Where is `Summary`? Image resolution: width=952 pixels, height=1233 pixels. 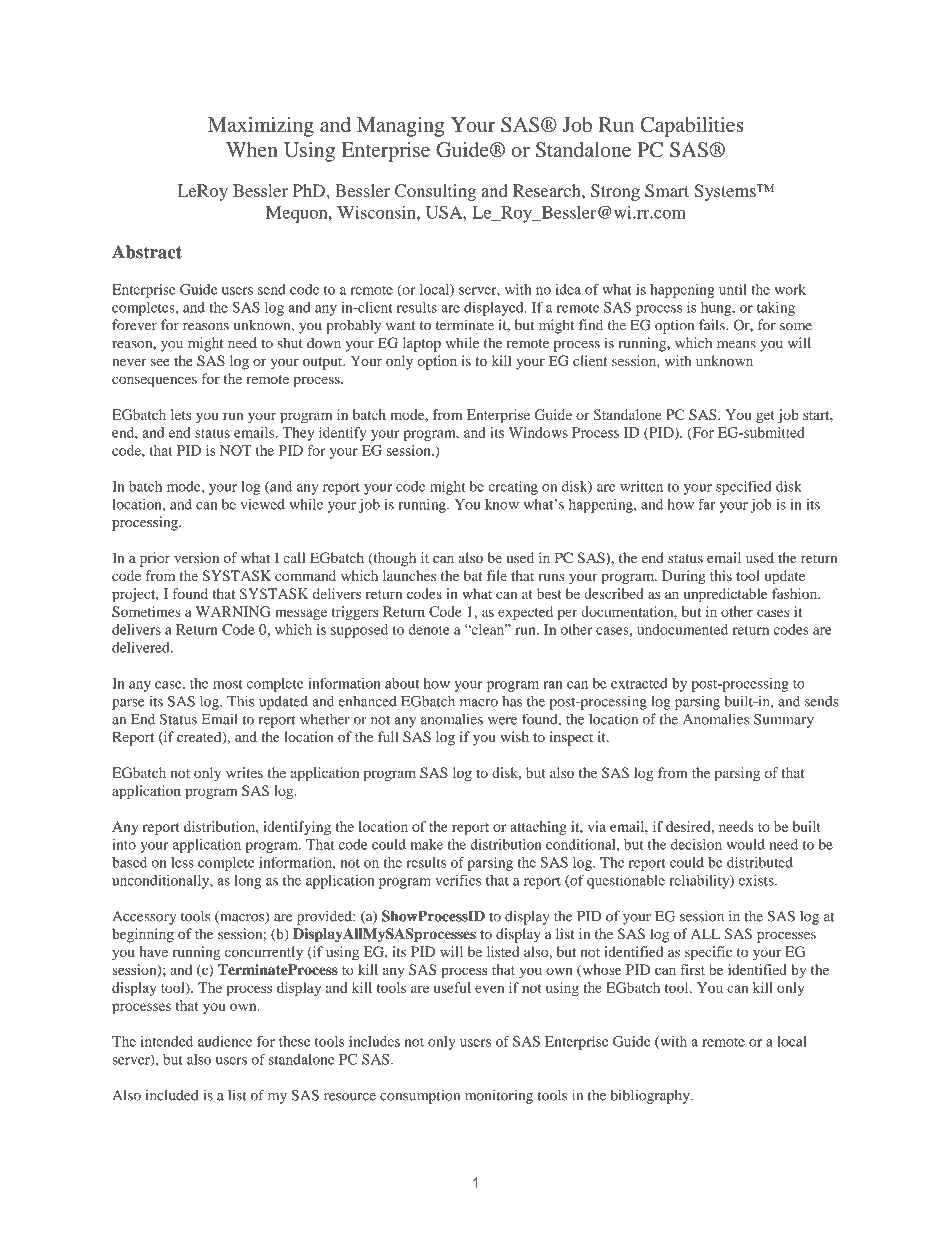 Summary is located at coordinates (784, 720).
